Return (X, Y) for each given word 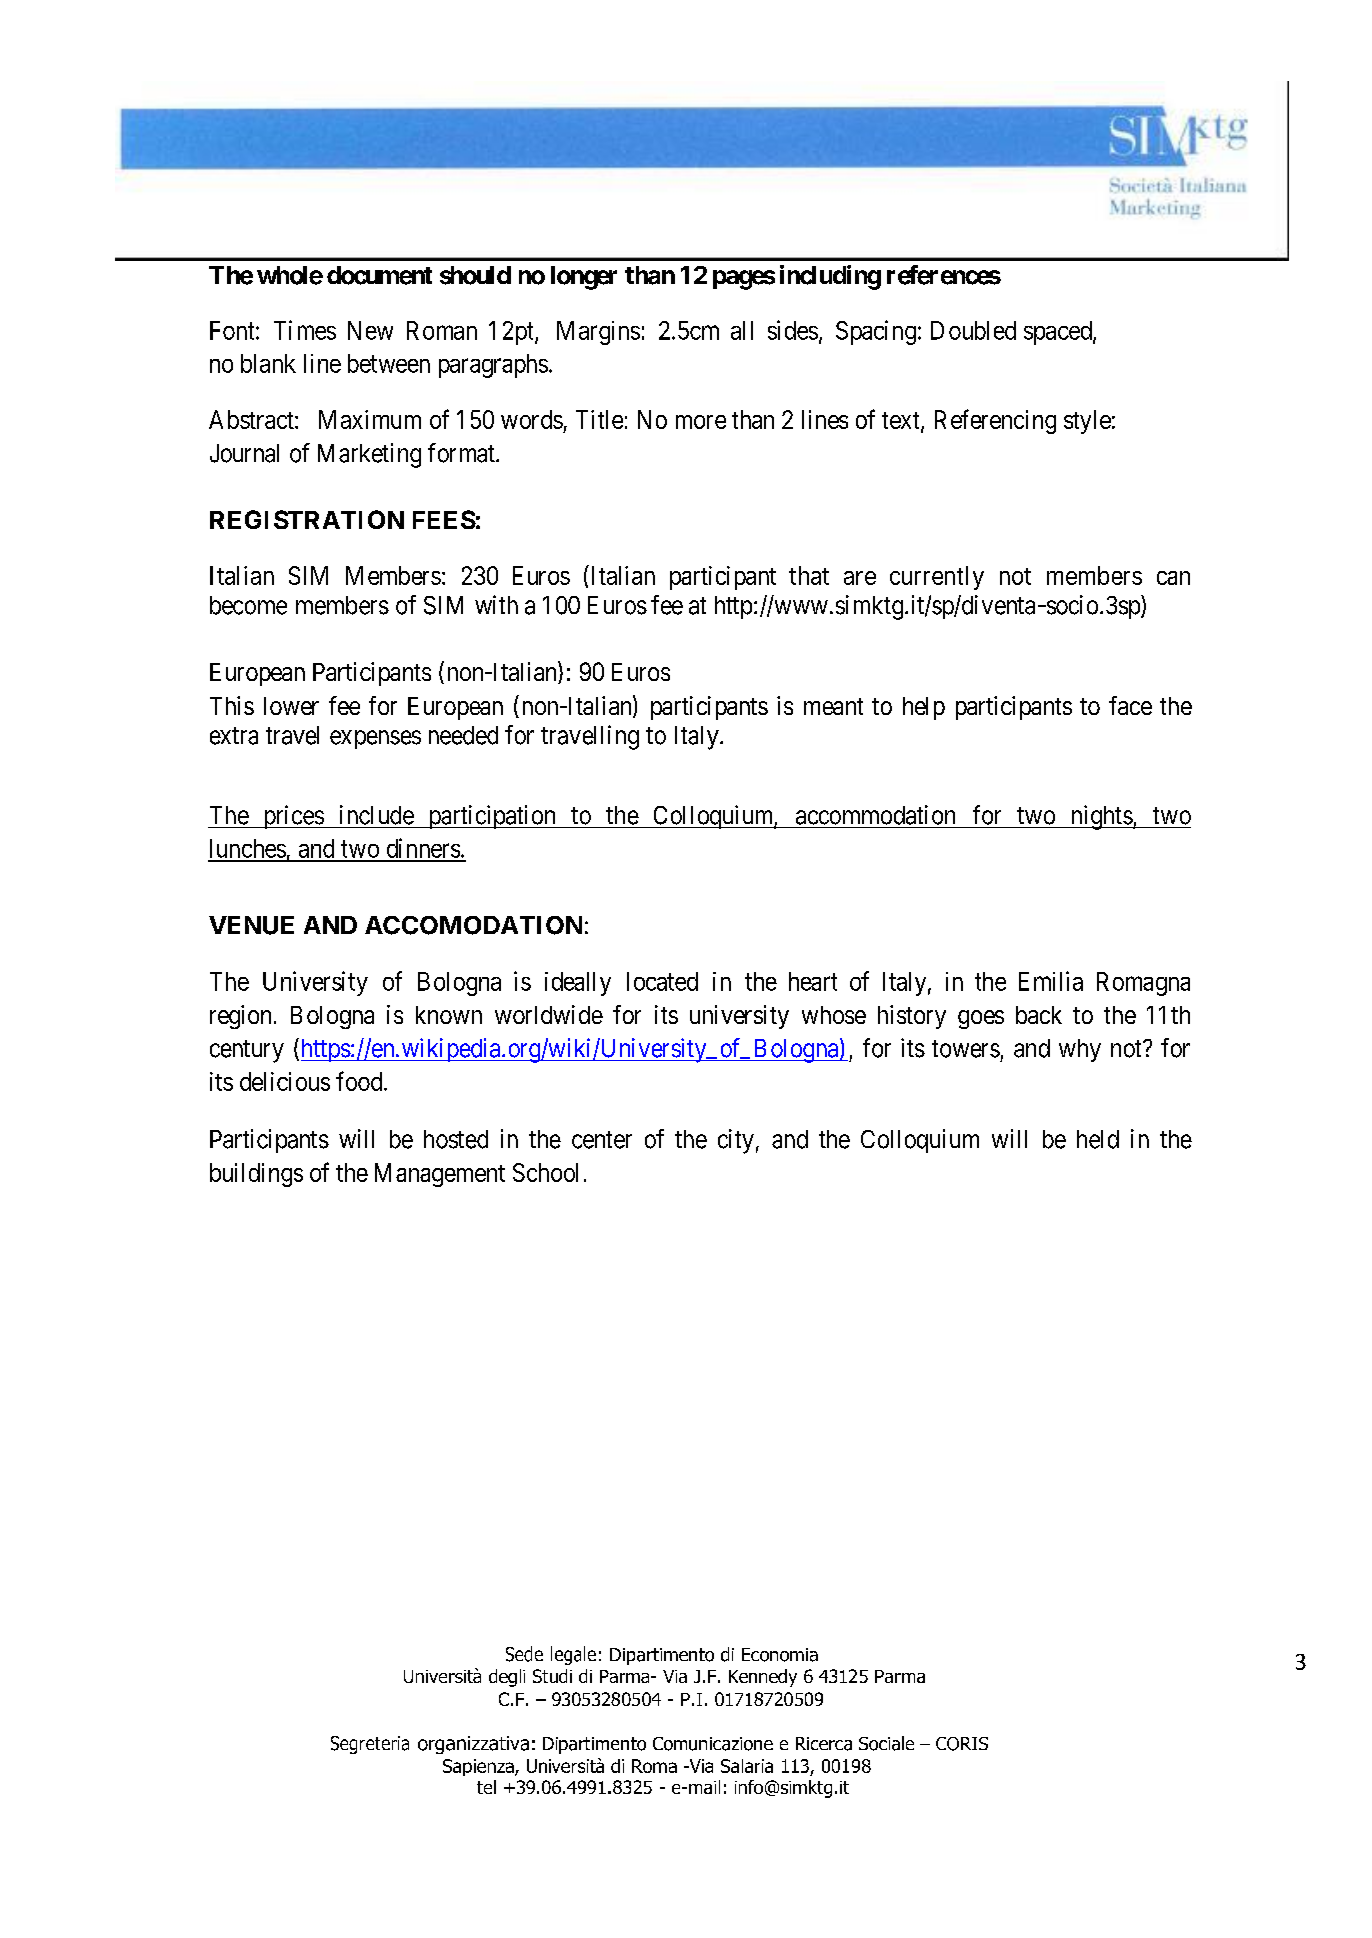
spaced (1059, 333)
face (1130, 705)
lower (291, 706)
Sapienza (479, 1767)
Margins (598, 333)
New (370, 330)
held (1098, 1139)
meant (833, 706)
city (736, 1141)
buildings (256, 1175)
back (1039, 1015)
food (360, 1081)
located (662, 981)
